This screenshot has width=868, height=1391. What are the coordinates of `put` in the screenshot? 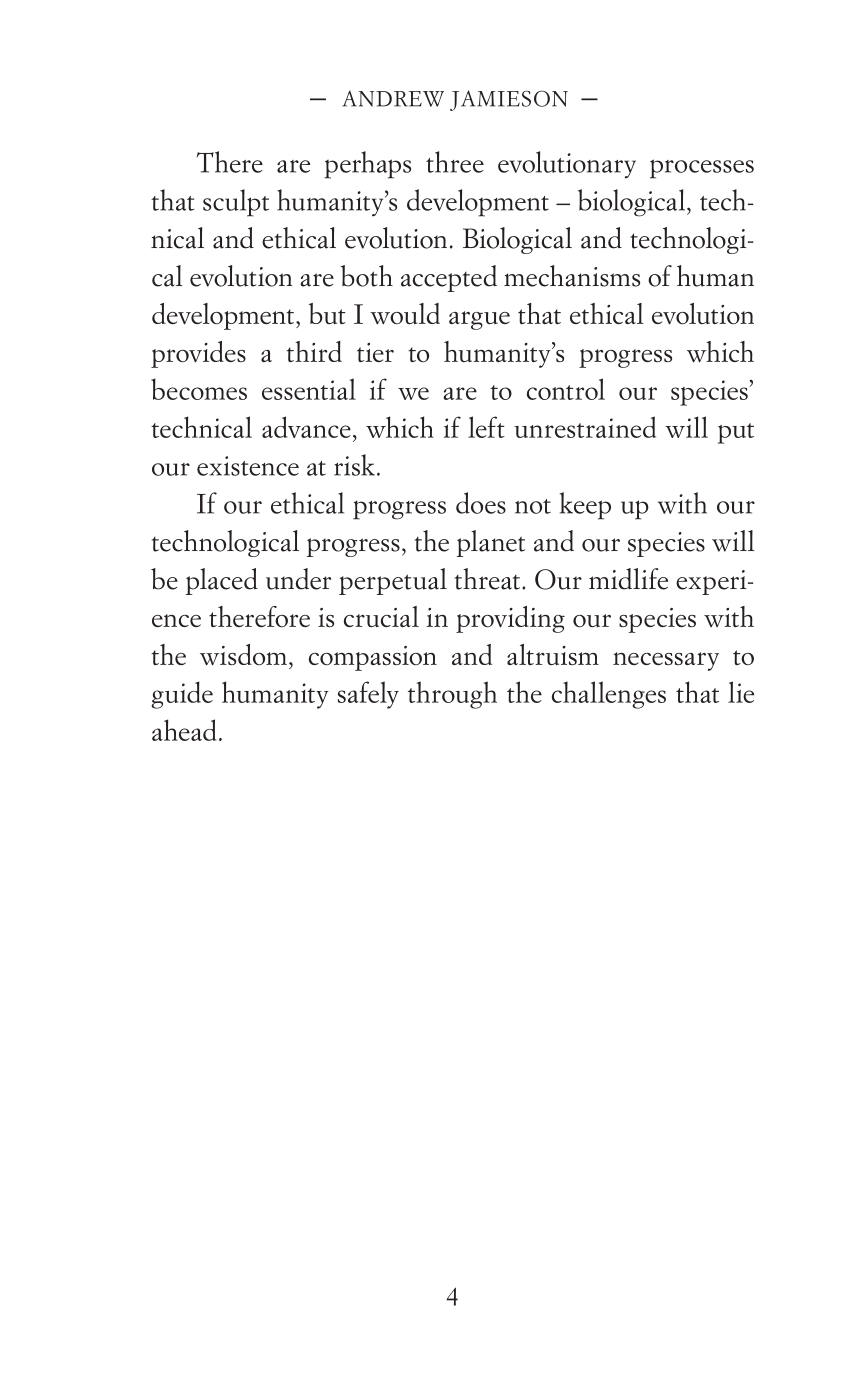 It's located at (736, 433).
